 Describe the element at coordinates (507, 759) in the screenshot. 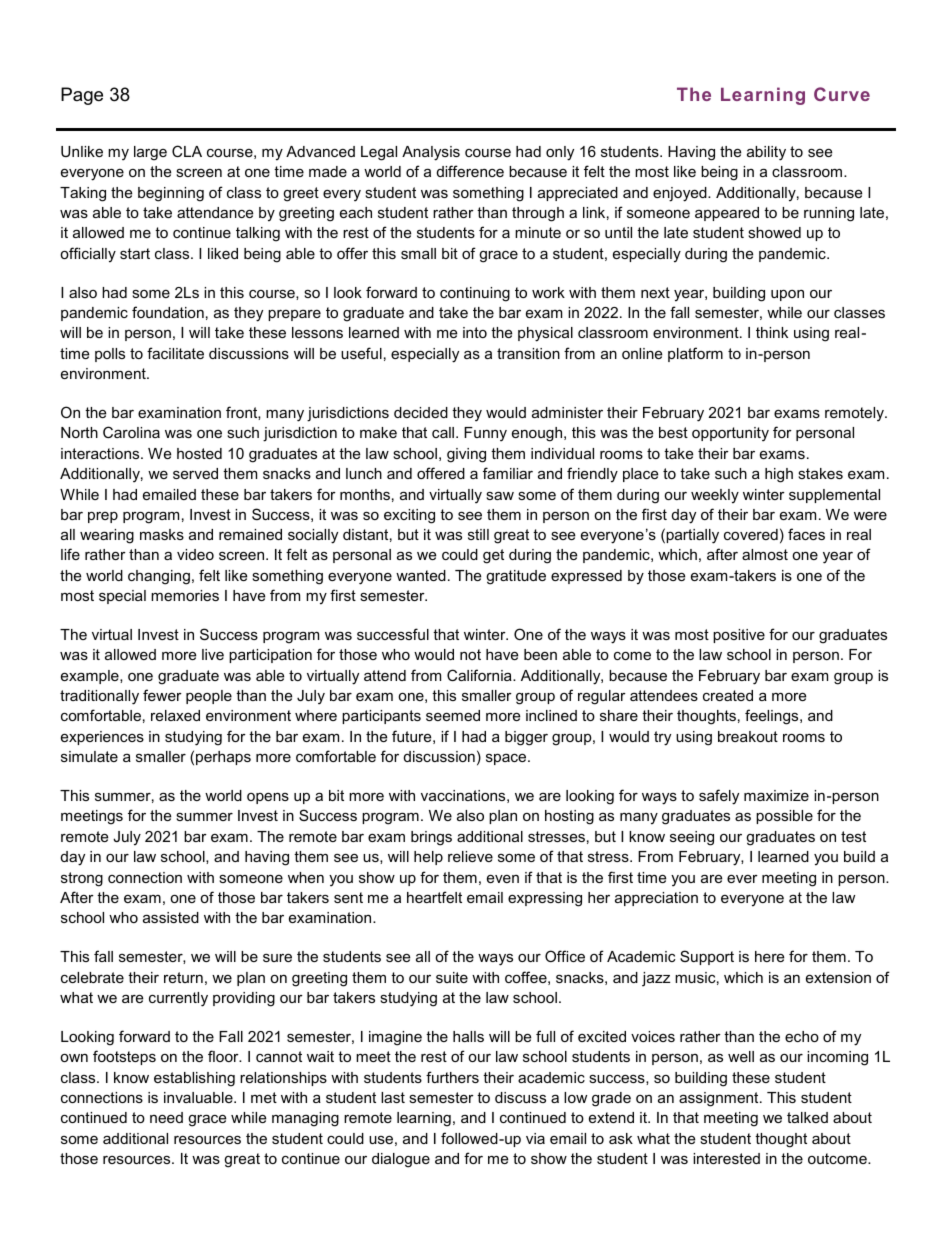

I see `space` at that location.
